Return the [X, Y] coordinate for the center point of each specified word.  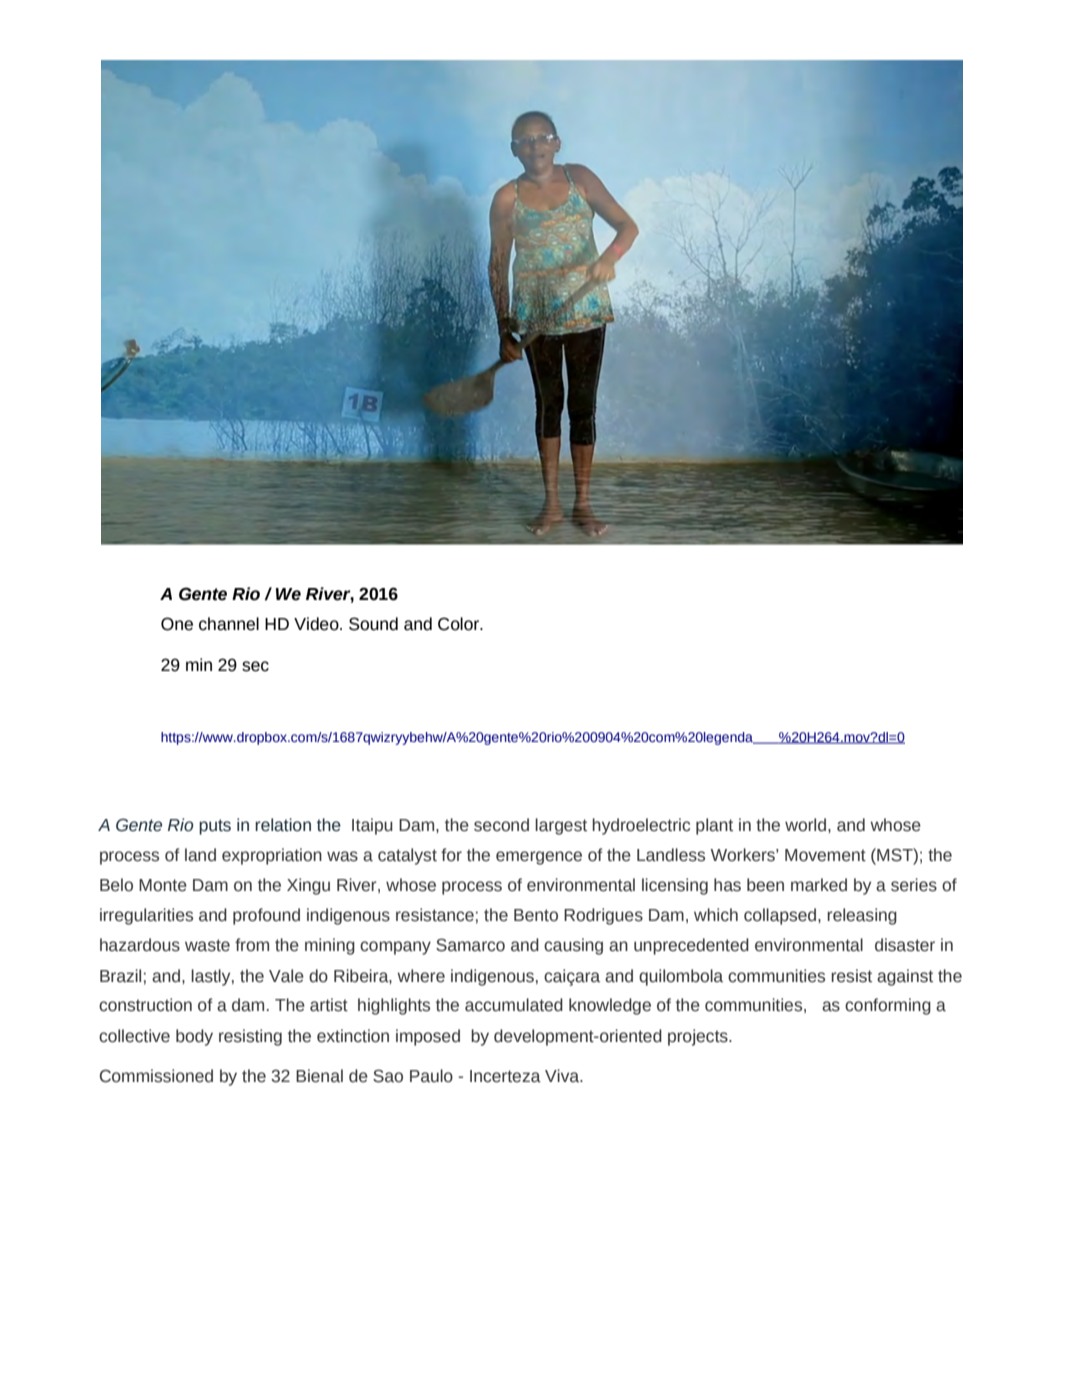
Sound [373, 624]
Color [460, 624]
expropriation [272, 856]
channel [229, 624]
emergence [539, 858]
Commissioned [156, 1076]
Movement [825, 855]
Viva [563, 1076]
